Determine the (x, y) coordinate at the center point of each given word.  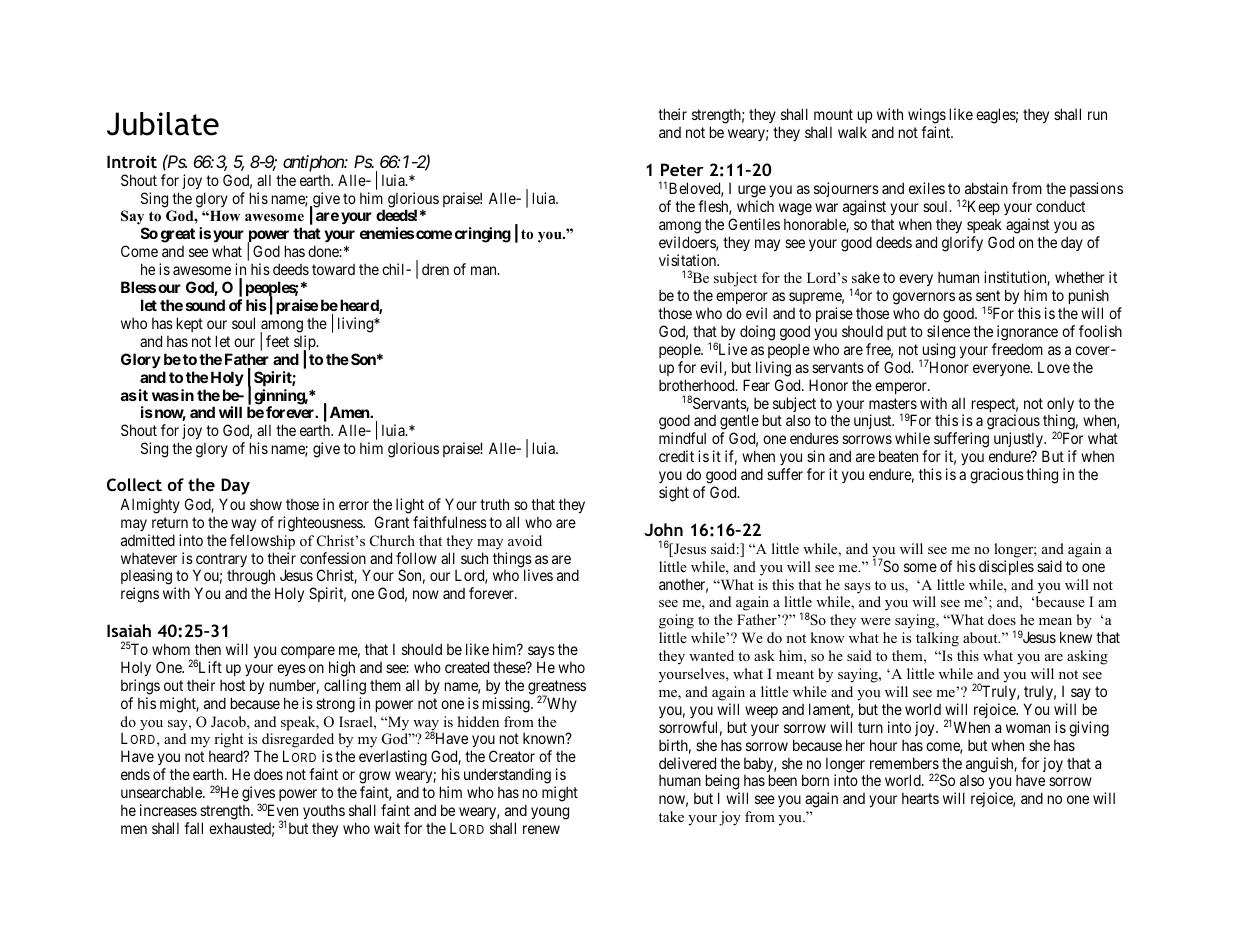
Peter (682, 169)
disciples (1006, 567)
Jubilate (163, 124)
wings (927, 117)
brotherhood (698, 385)
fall (193, 828)
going (676, 621)
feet (277, 341)
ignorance (1027, 333)
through (251, 578)
